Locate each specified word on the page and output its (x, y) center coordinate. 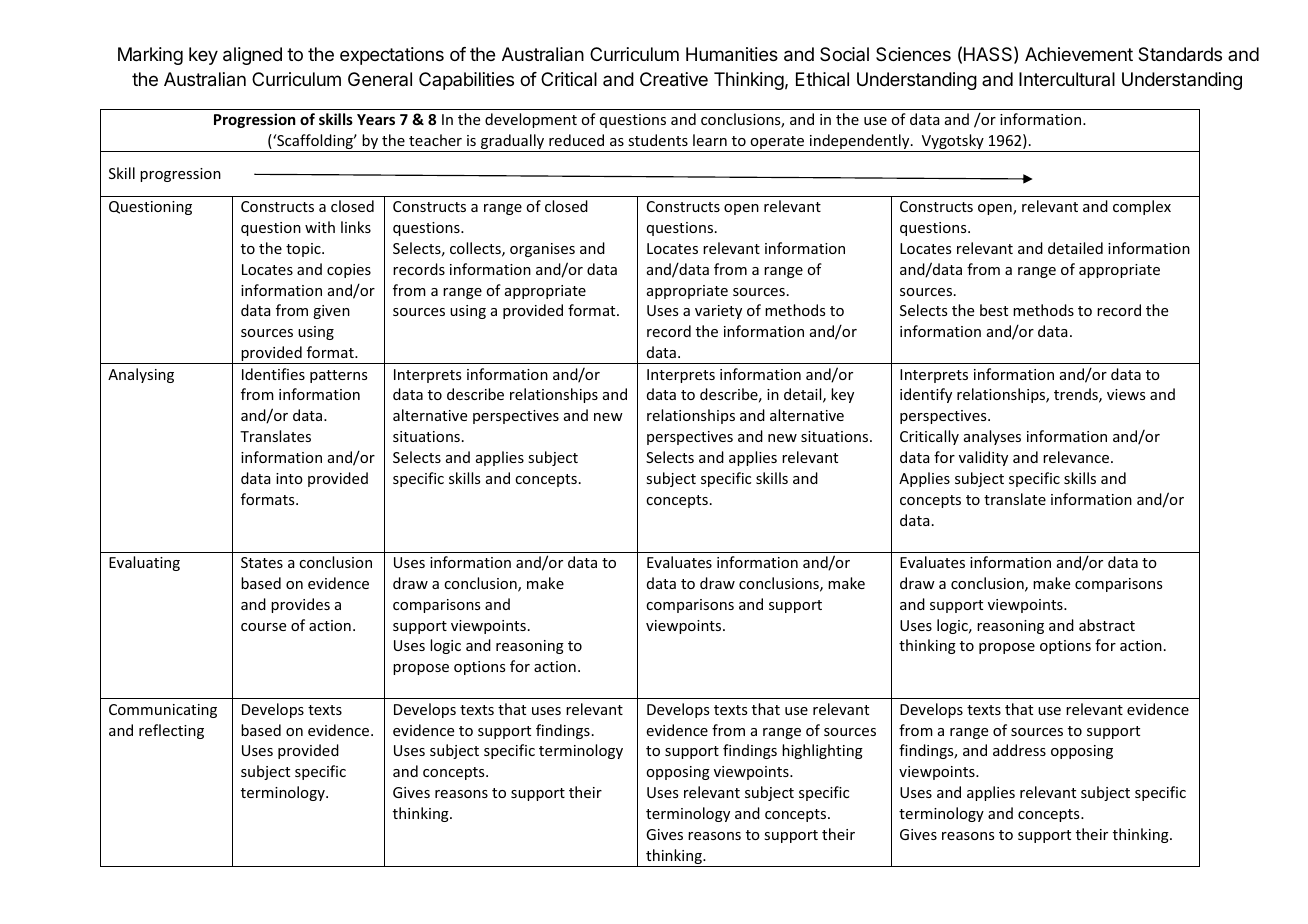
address (1019, 750)
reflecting (171, 731)
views (1126, 394)
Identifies (273, 374)
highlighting (822, 751)
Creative (674, 79)
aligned (252, 56)
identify (926, 395)
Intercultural (1067, 79)
